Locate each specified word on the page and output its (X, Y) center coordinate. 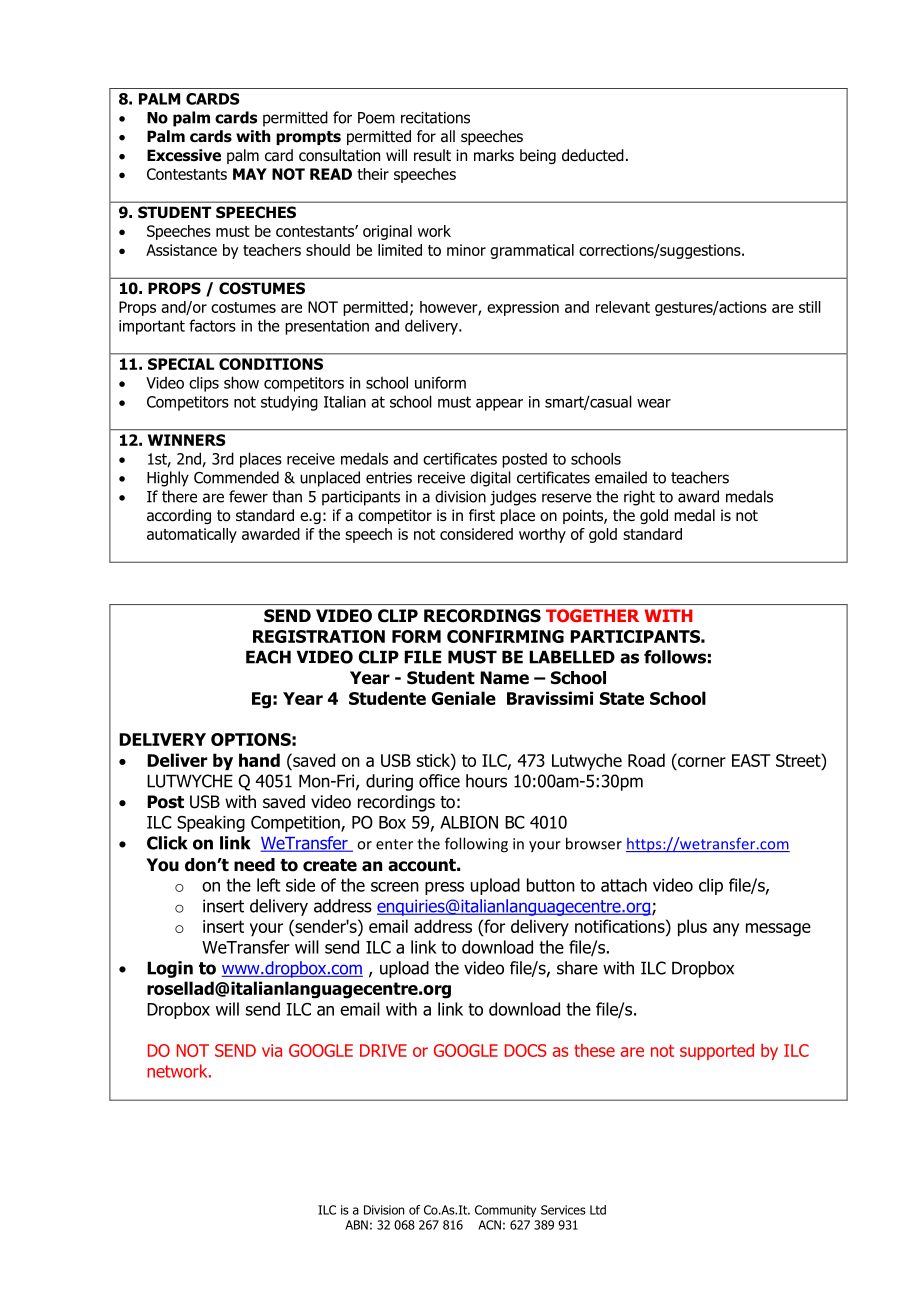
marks (494, 155)
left (269, 885)
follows (675, 657)
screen (395, 887)
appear (499, 405)
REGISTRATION (319, 636)
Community (505, 1211)
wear (654, 403)
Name (504, 678)
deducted (593, 155)
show (241, 382)
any (726, 930)
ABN (356, 1225)
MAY (250, 174)
